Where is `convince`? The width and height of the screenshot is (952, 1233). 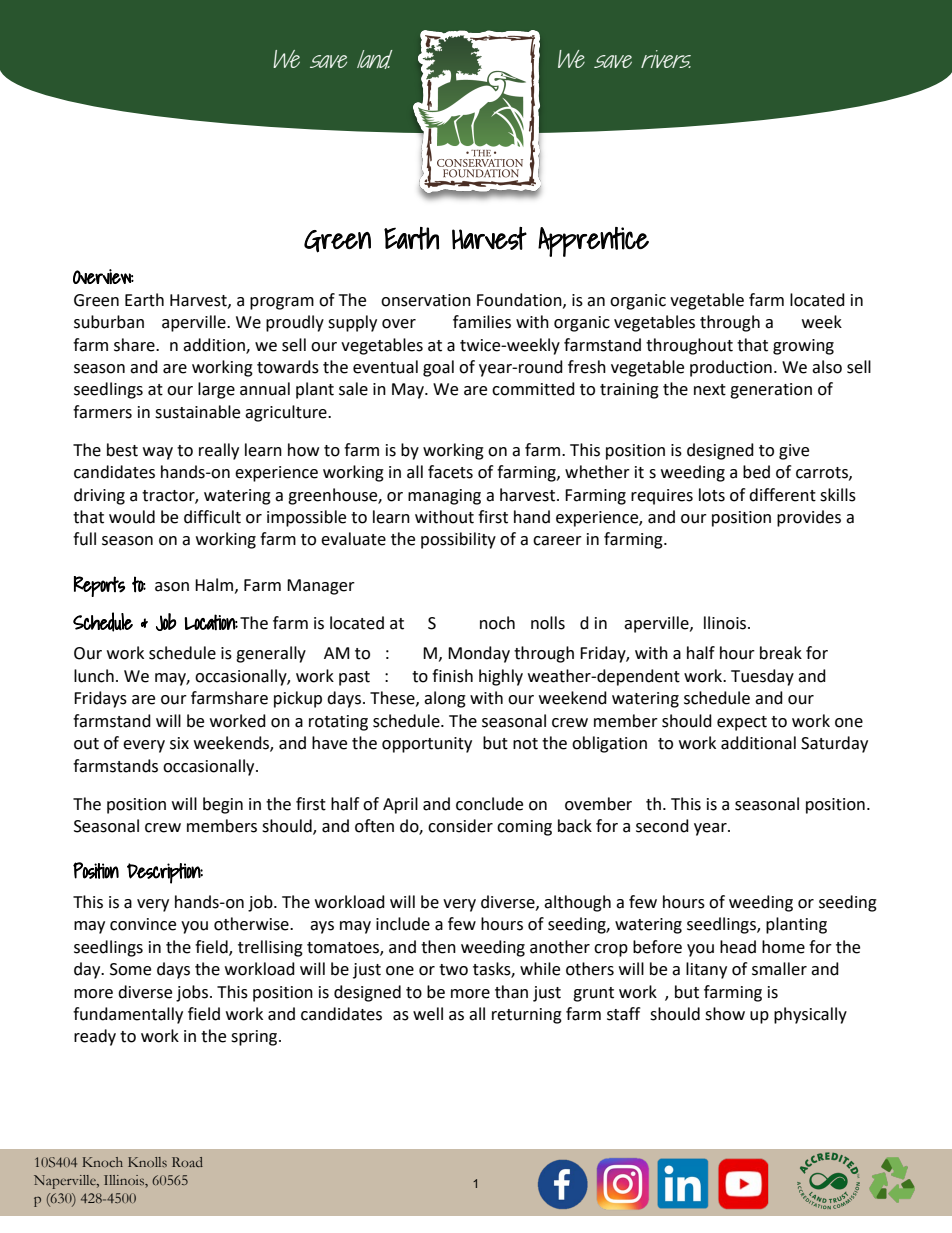
convince is located at coordinates (143, 924).
